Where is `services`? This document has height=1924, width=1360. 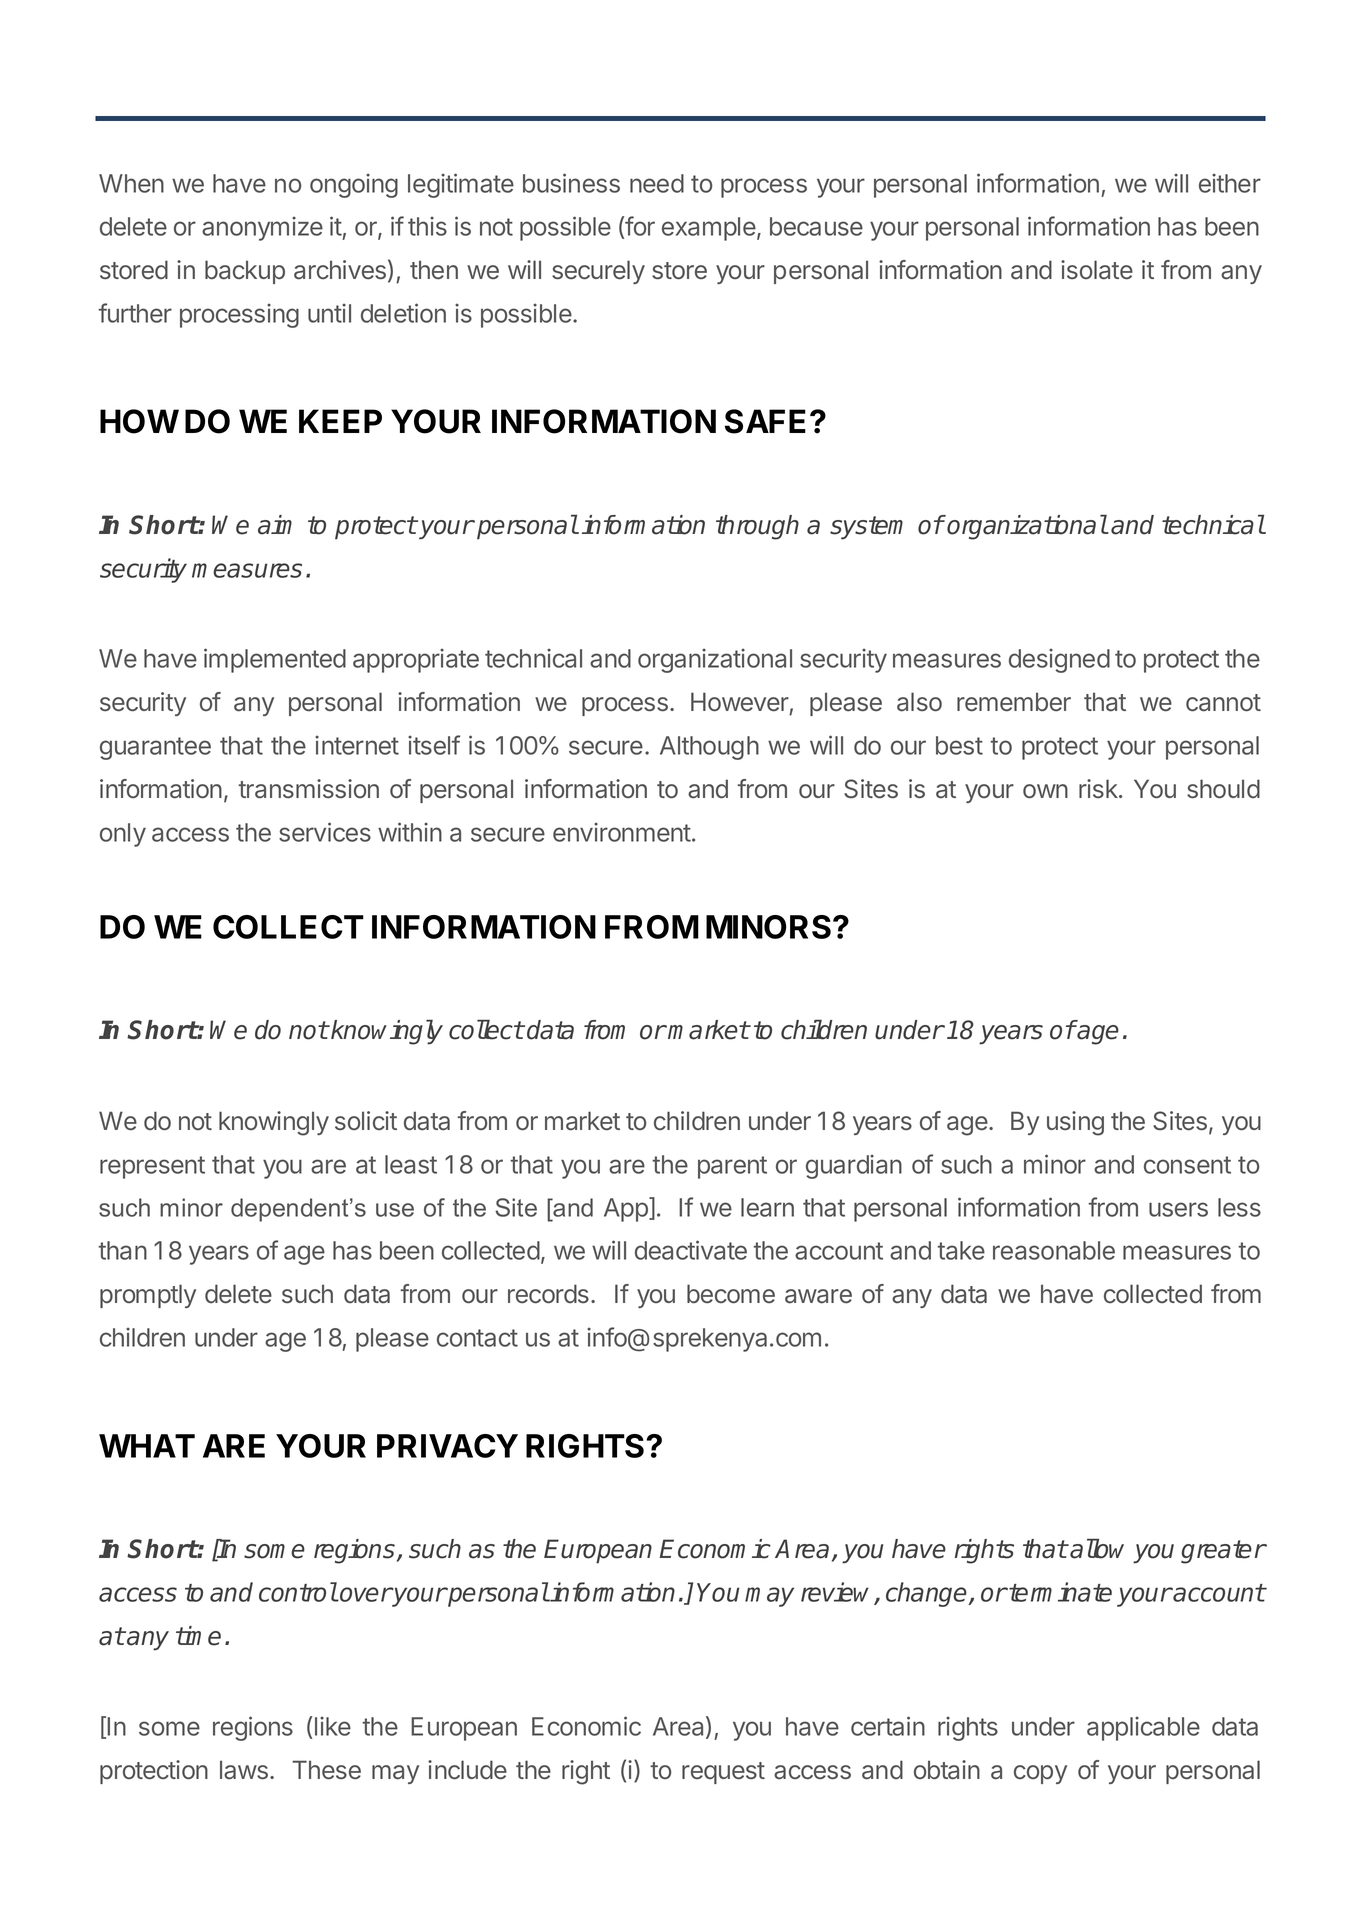
services is located at coordinates (325, 832).
